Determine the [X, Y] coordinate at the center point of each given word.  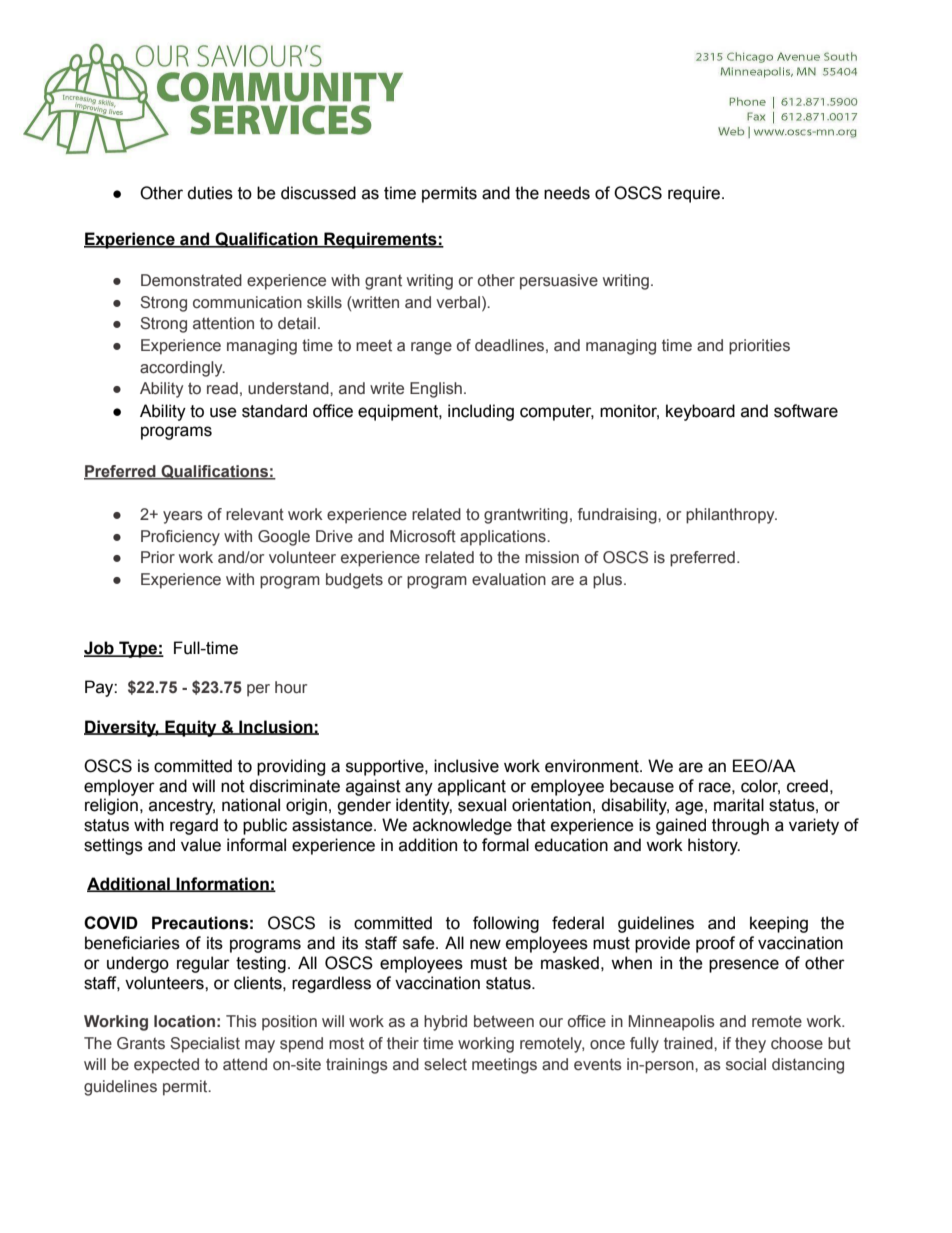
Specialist [205, 1045]
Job [100, 648]
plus [609, 581]
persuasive [559, 282]
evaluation [509, 579]
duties [210, 193]
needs [567, 193]
